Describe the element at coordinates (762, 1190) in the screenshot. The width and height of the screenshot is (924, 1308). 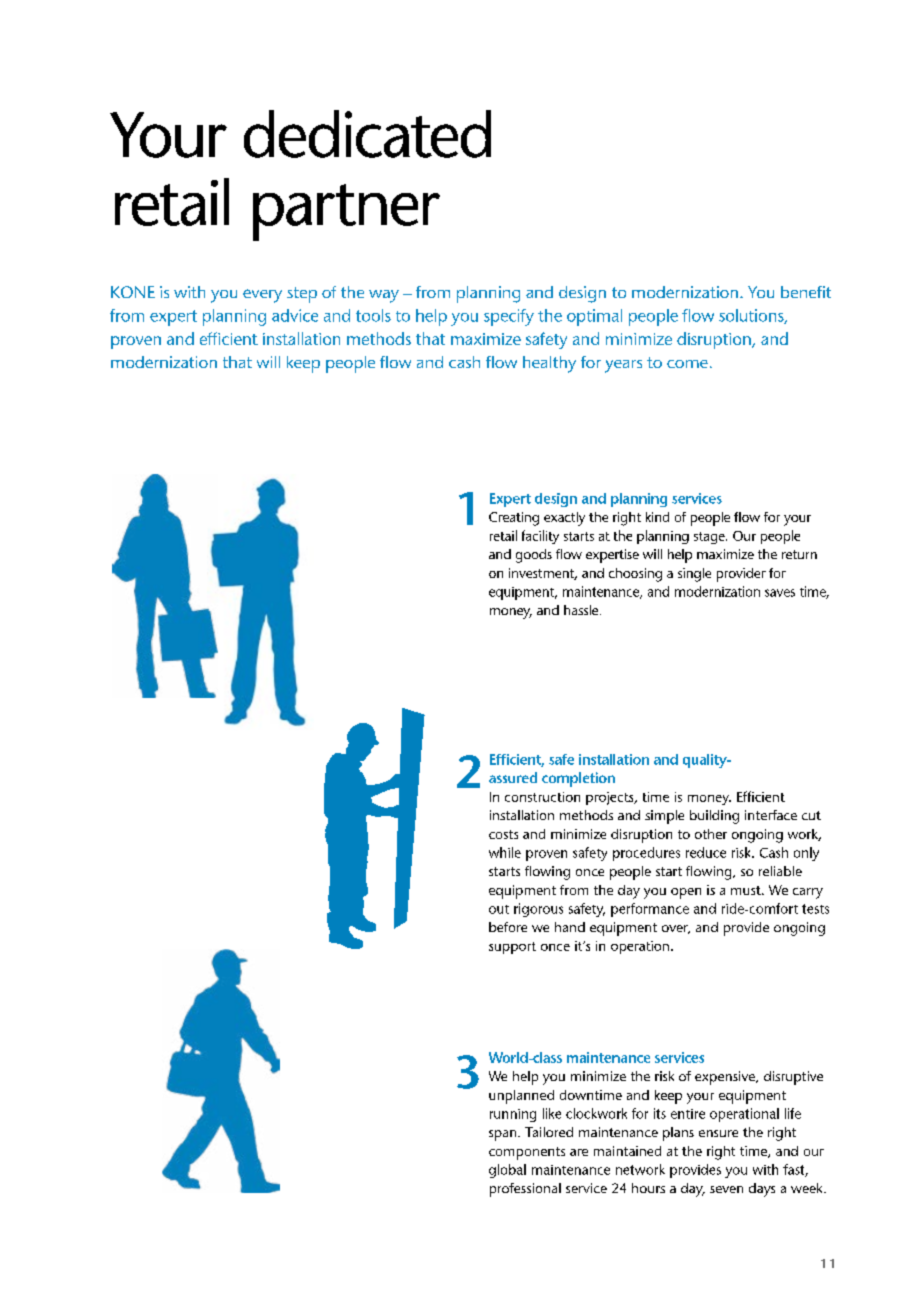
I see `days` at that location.
